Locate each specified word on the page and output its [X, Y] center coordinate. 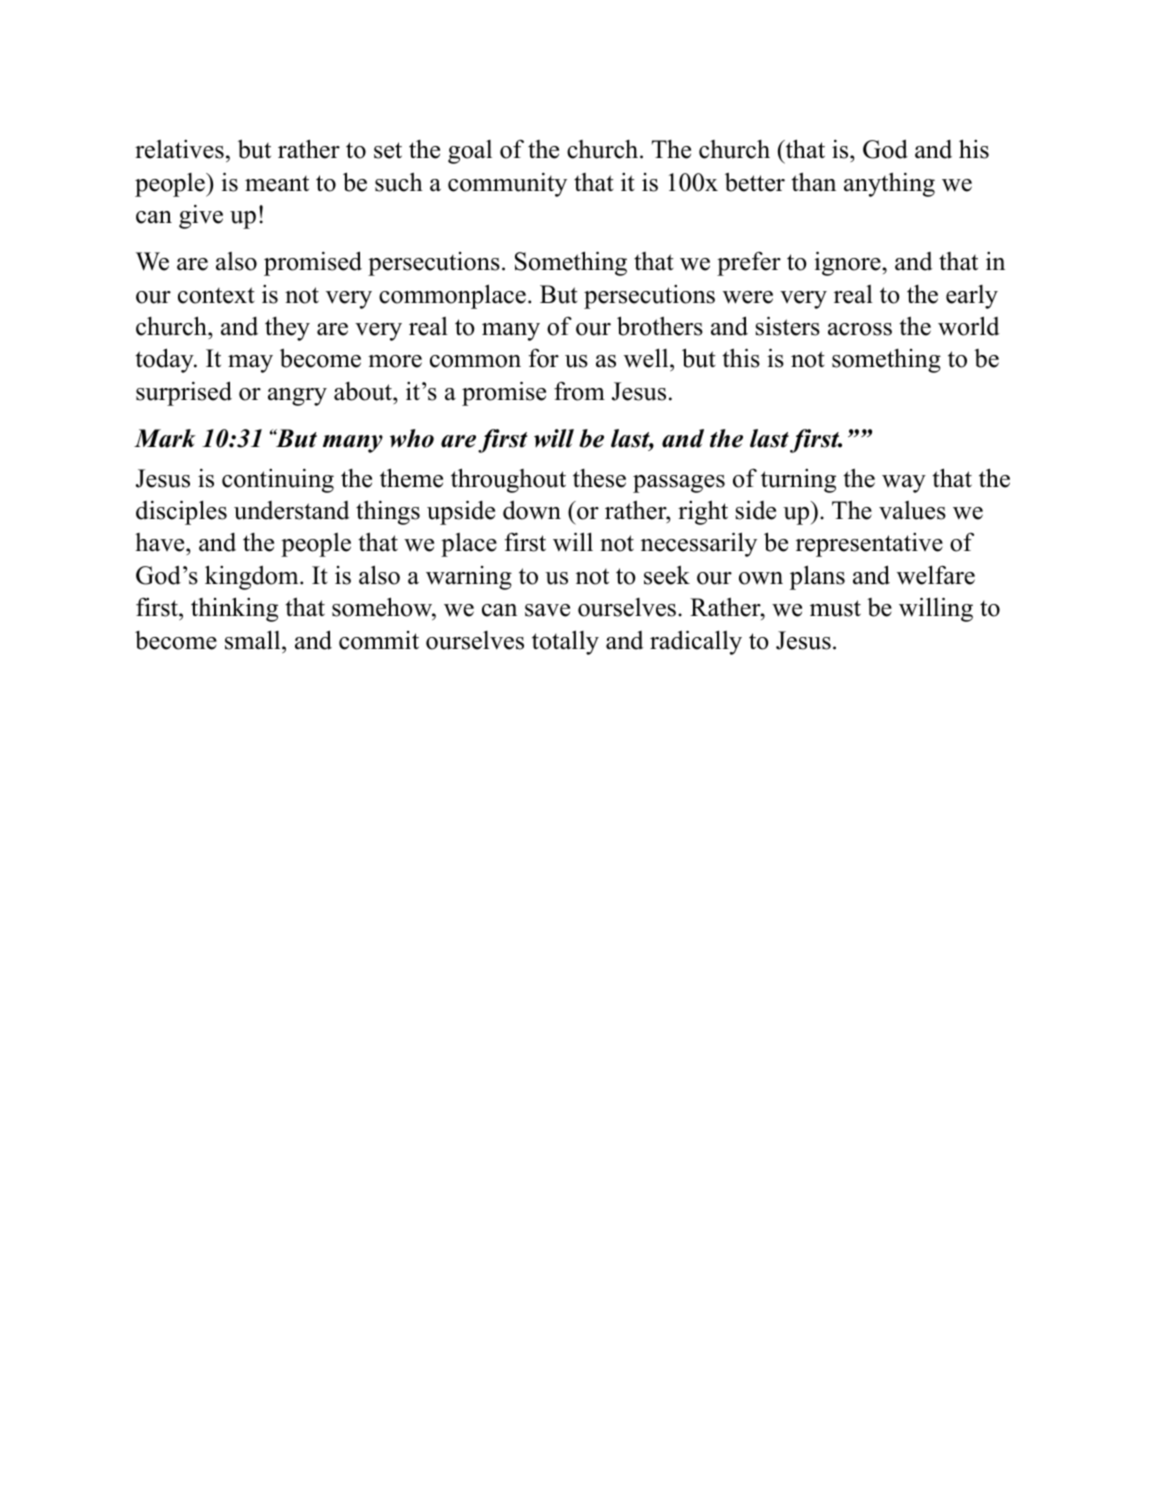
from [579, 391]
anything [889, 184]
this [741, 358]
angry [297, 397]
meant [277, 184]
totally [565, 642]
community [507, 184]
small [254, 640]
